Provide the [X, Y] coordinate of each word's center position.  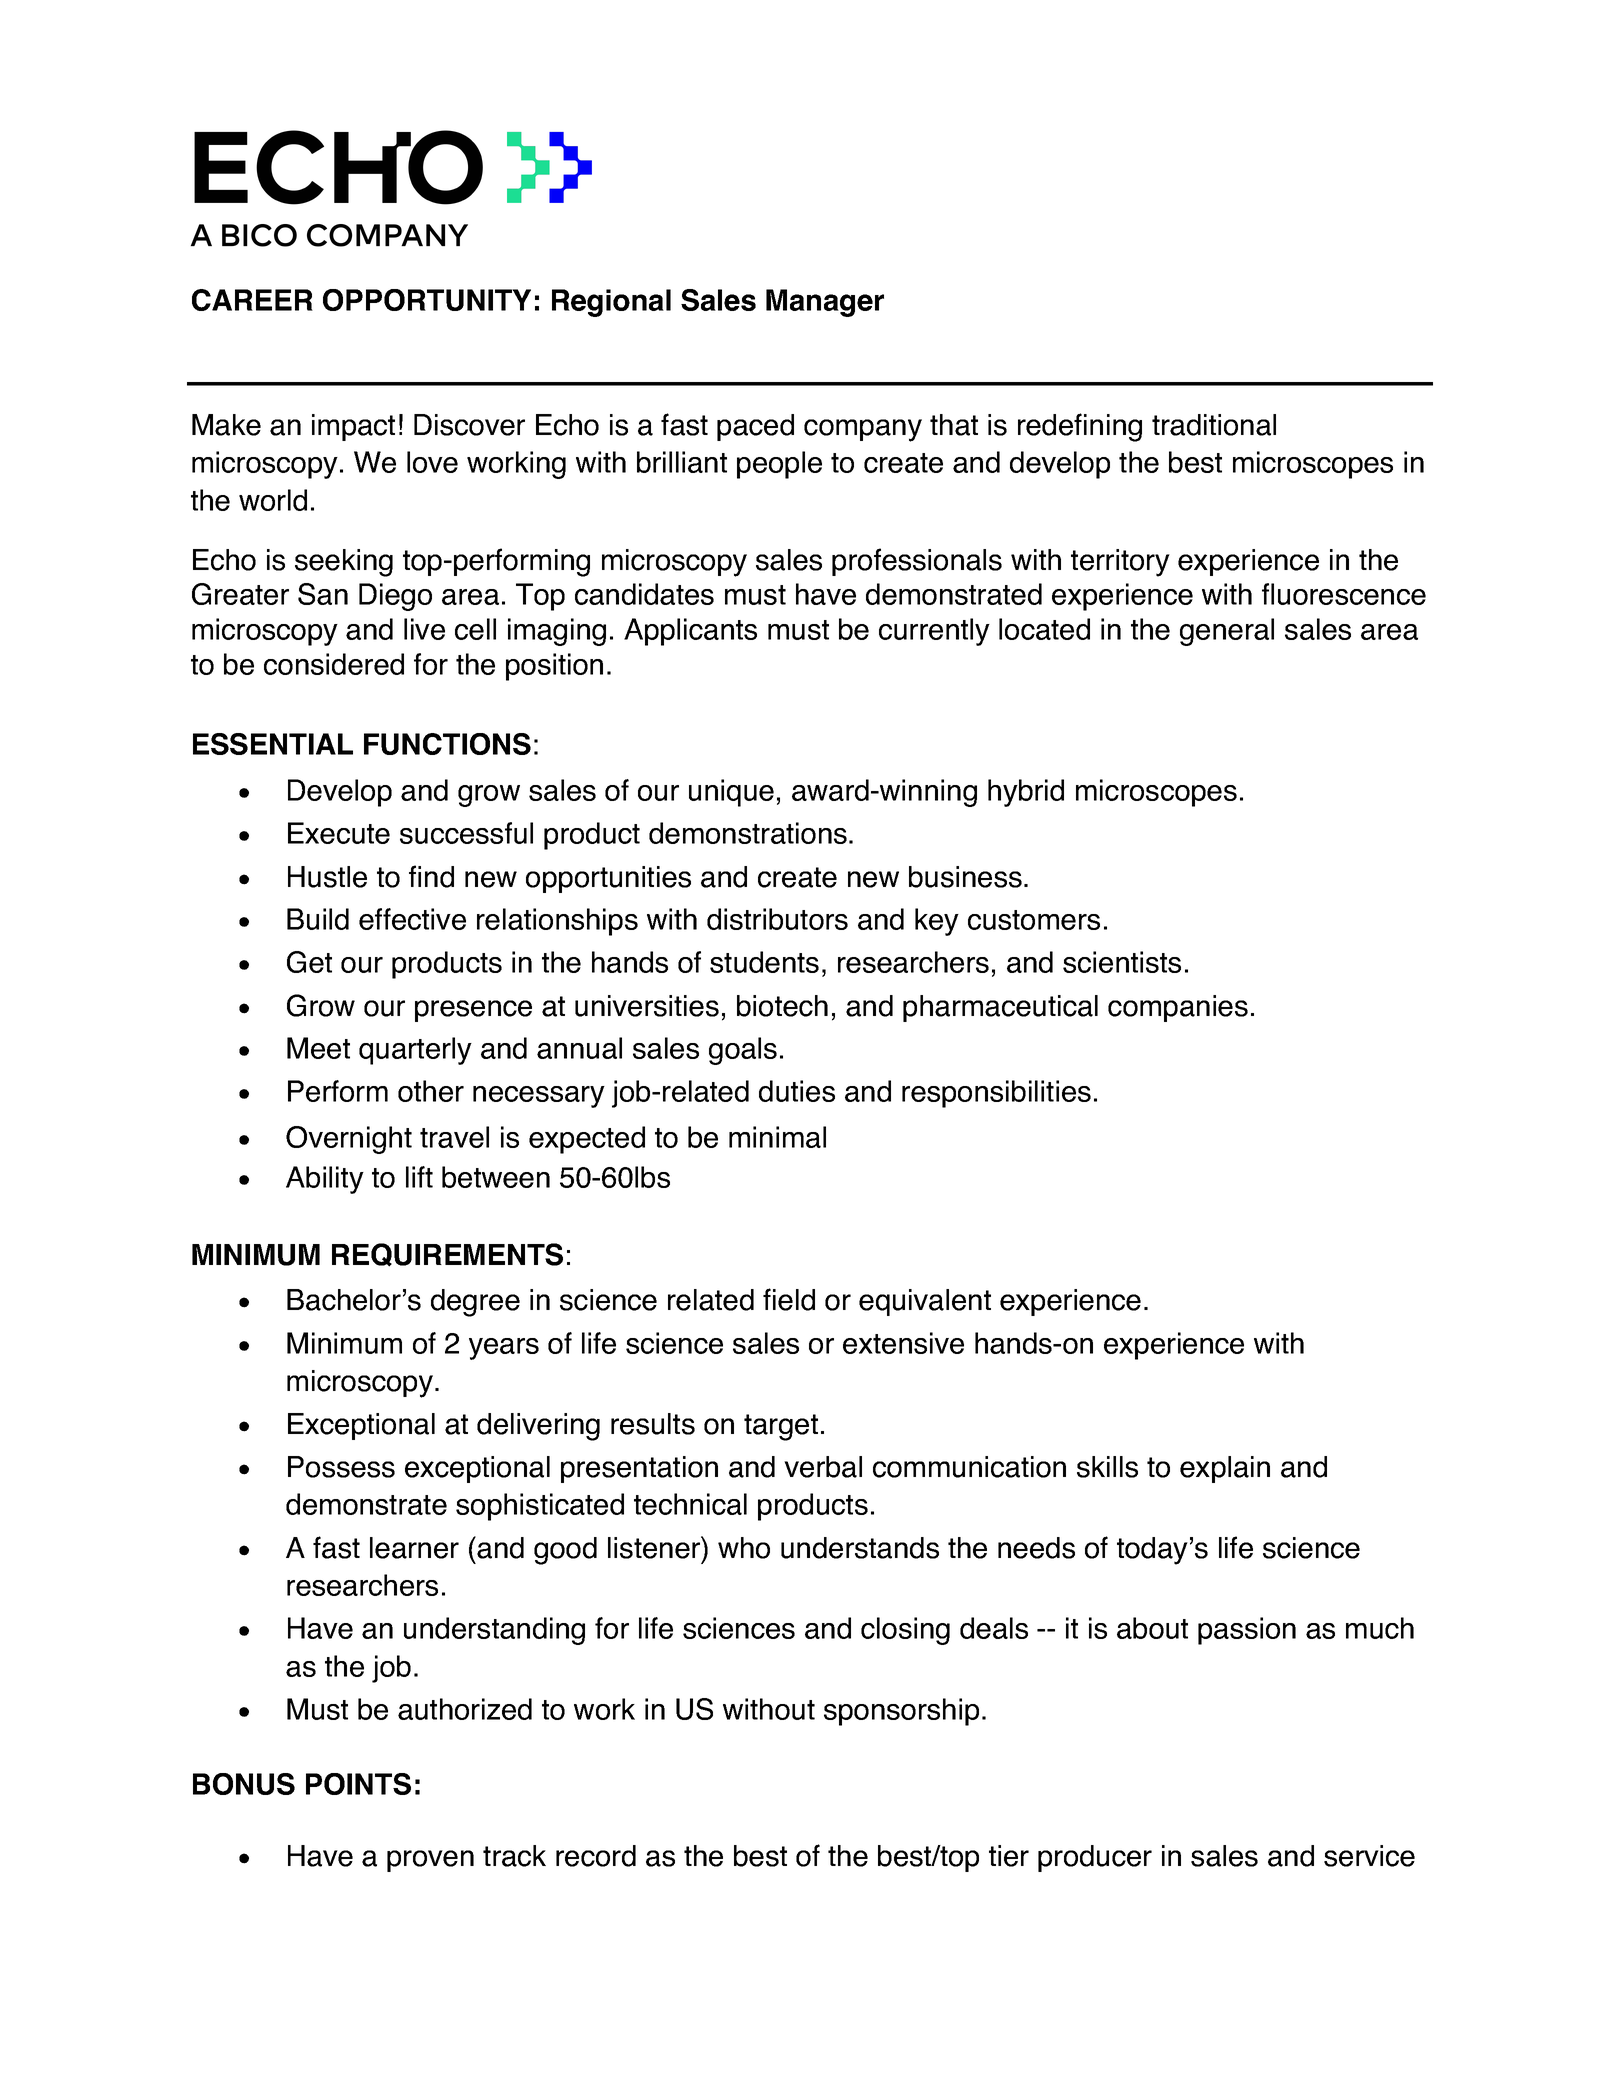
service [1369, 1856]
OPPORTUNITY [427, 300]
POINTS [358, 1784]
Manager [825, 303]
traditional [1214, 425]
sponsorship [901, 1712]
